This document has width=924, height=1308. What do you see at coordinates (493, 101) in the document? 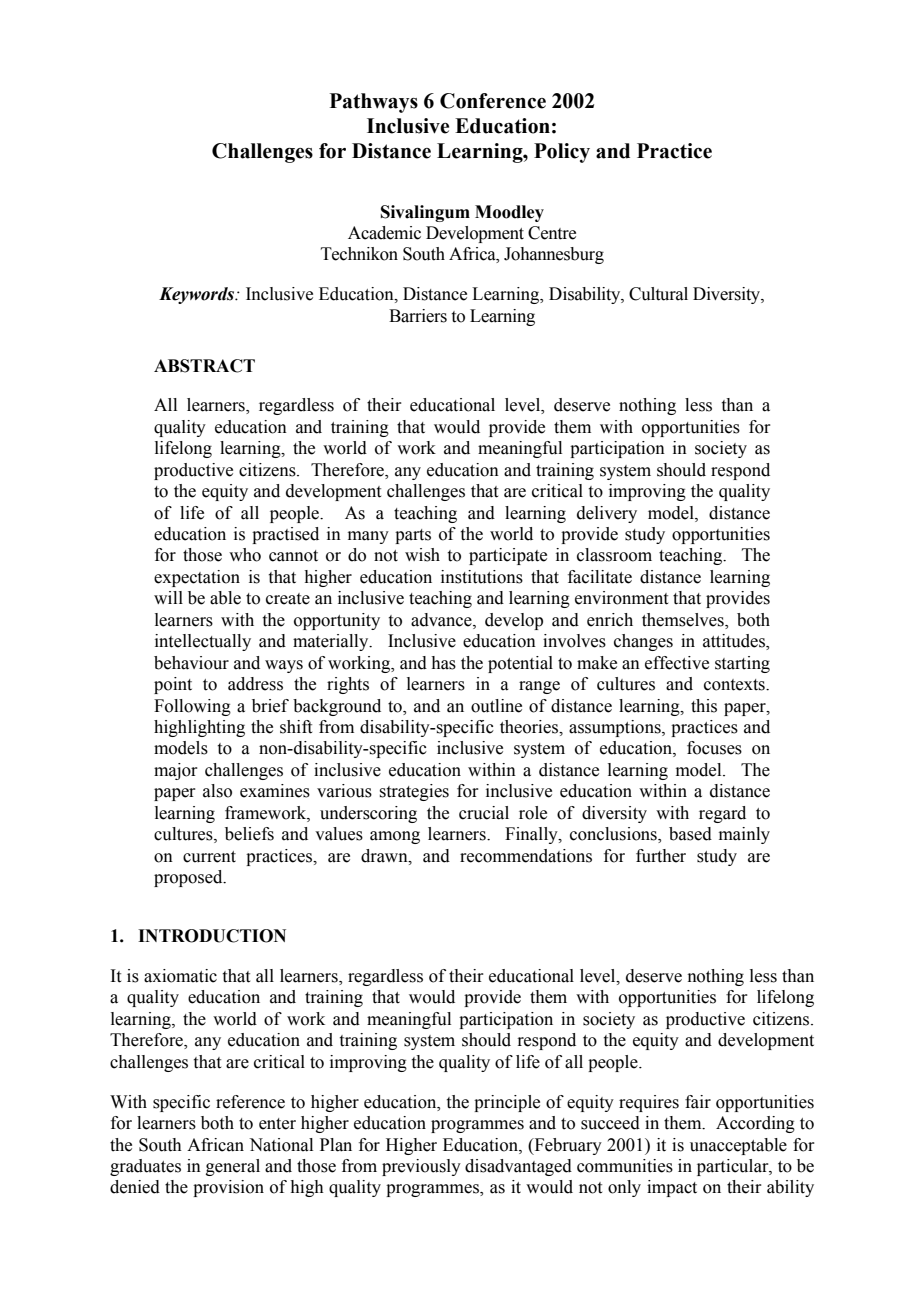
I see `Conference` at bounding box center [493, 101].
